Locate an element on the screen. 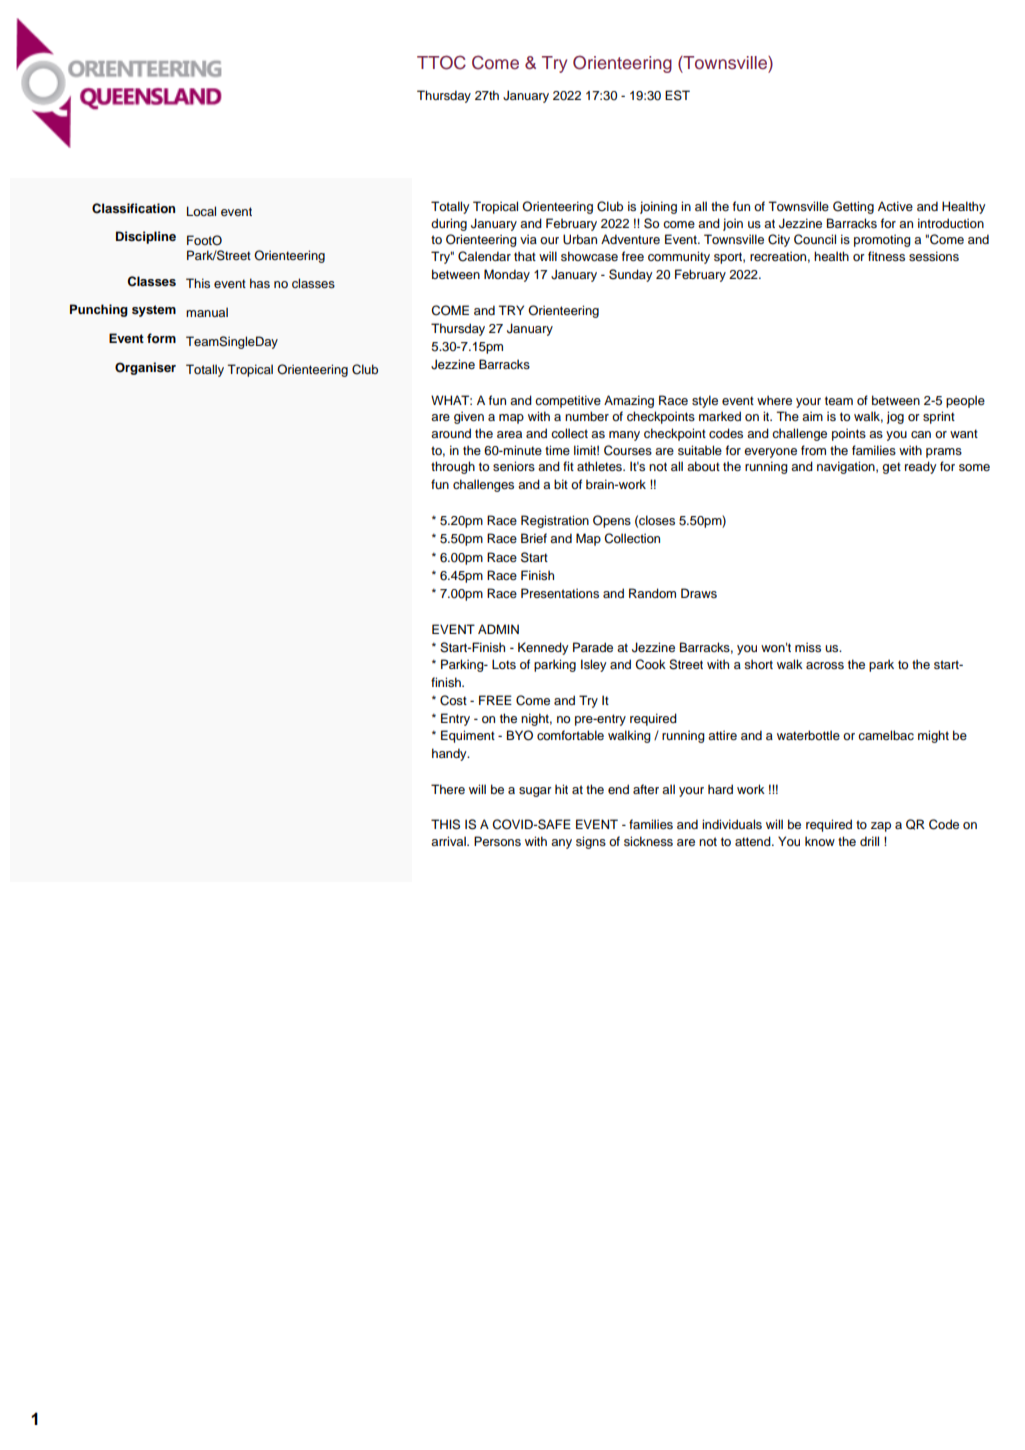  ready is located at coordinates (921, 467).
